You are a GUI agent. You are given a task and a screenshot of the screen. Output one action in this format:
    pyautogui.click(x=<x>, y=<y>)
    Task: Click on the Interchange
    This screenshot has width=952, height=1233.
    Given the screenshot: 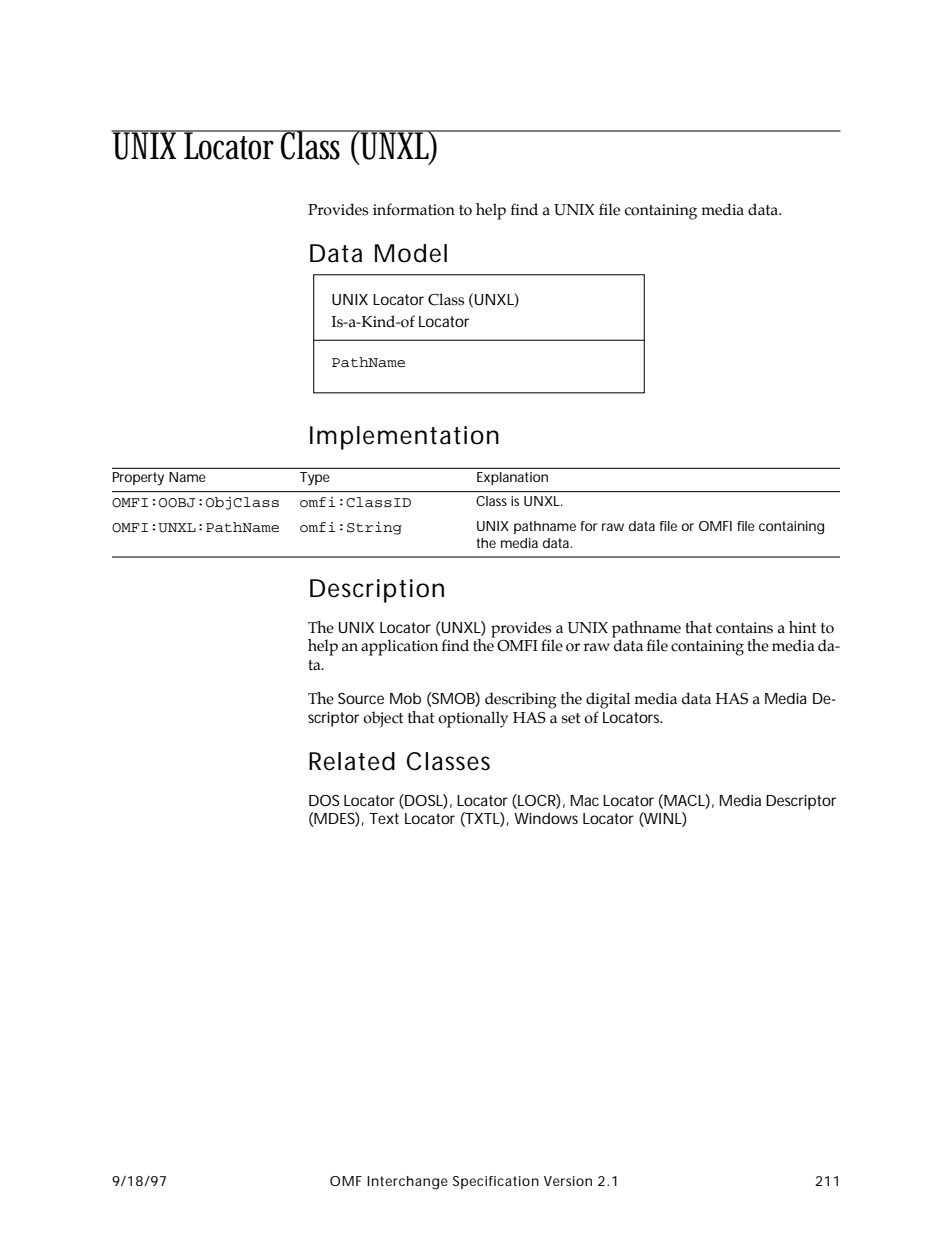 What is the action you would take?
    pyautogui.click(x=407, y=1183)
